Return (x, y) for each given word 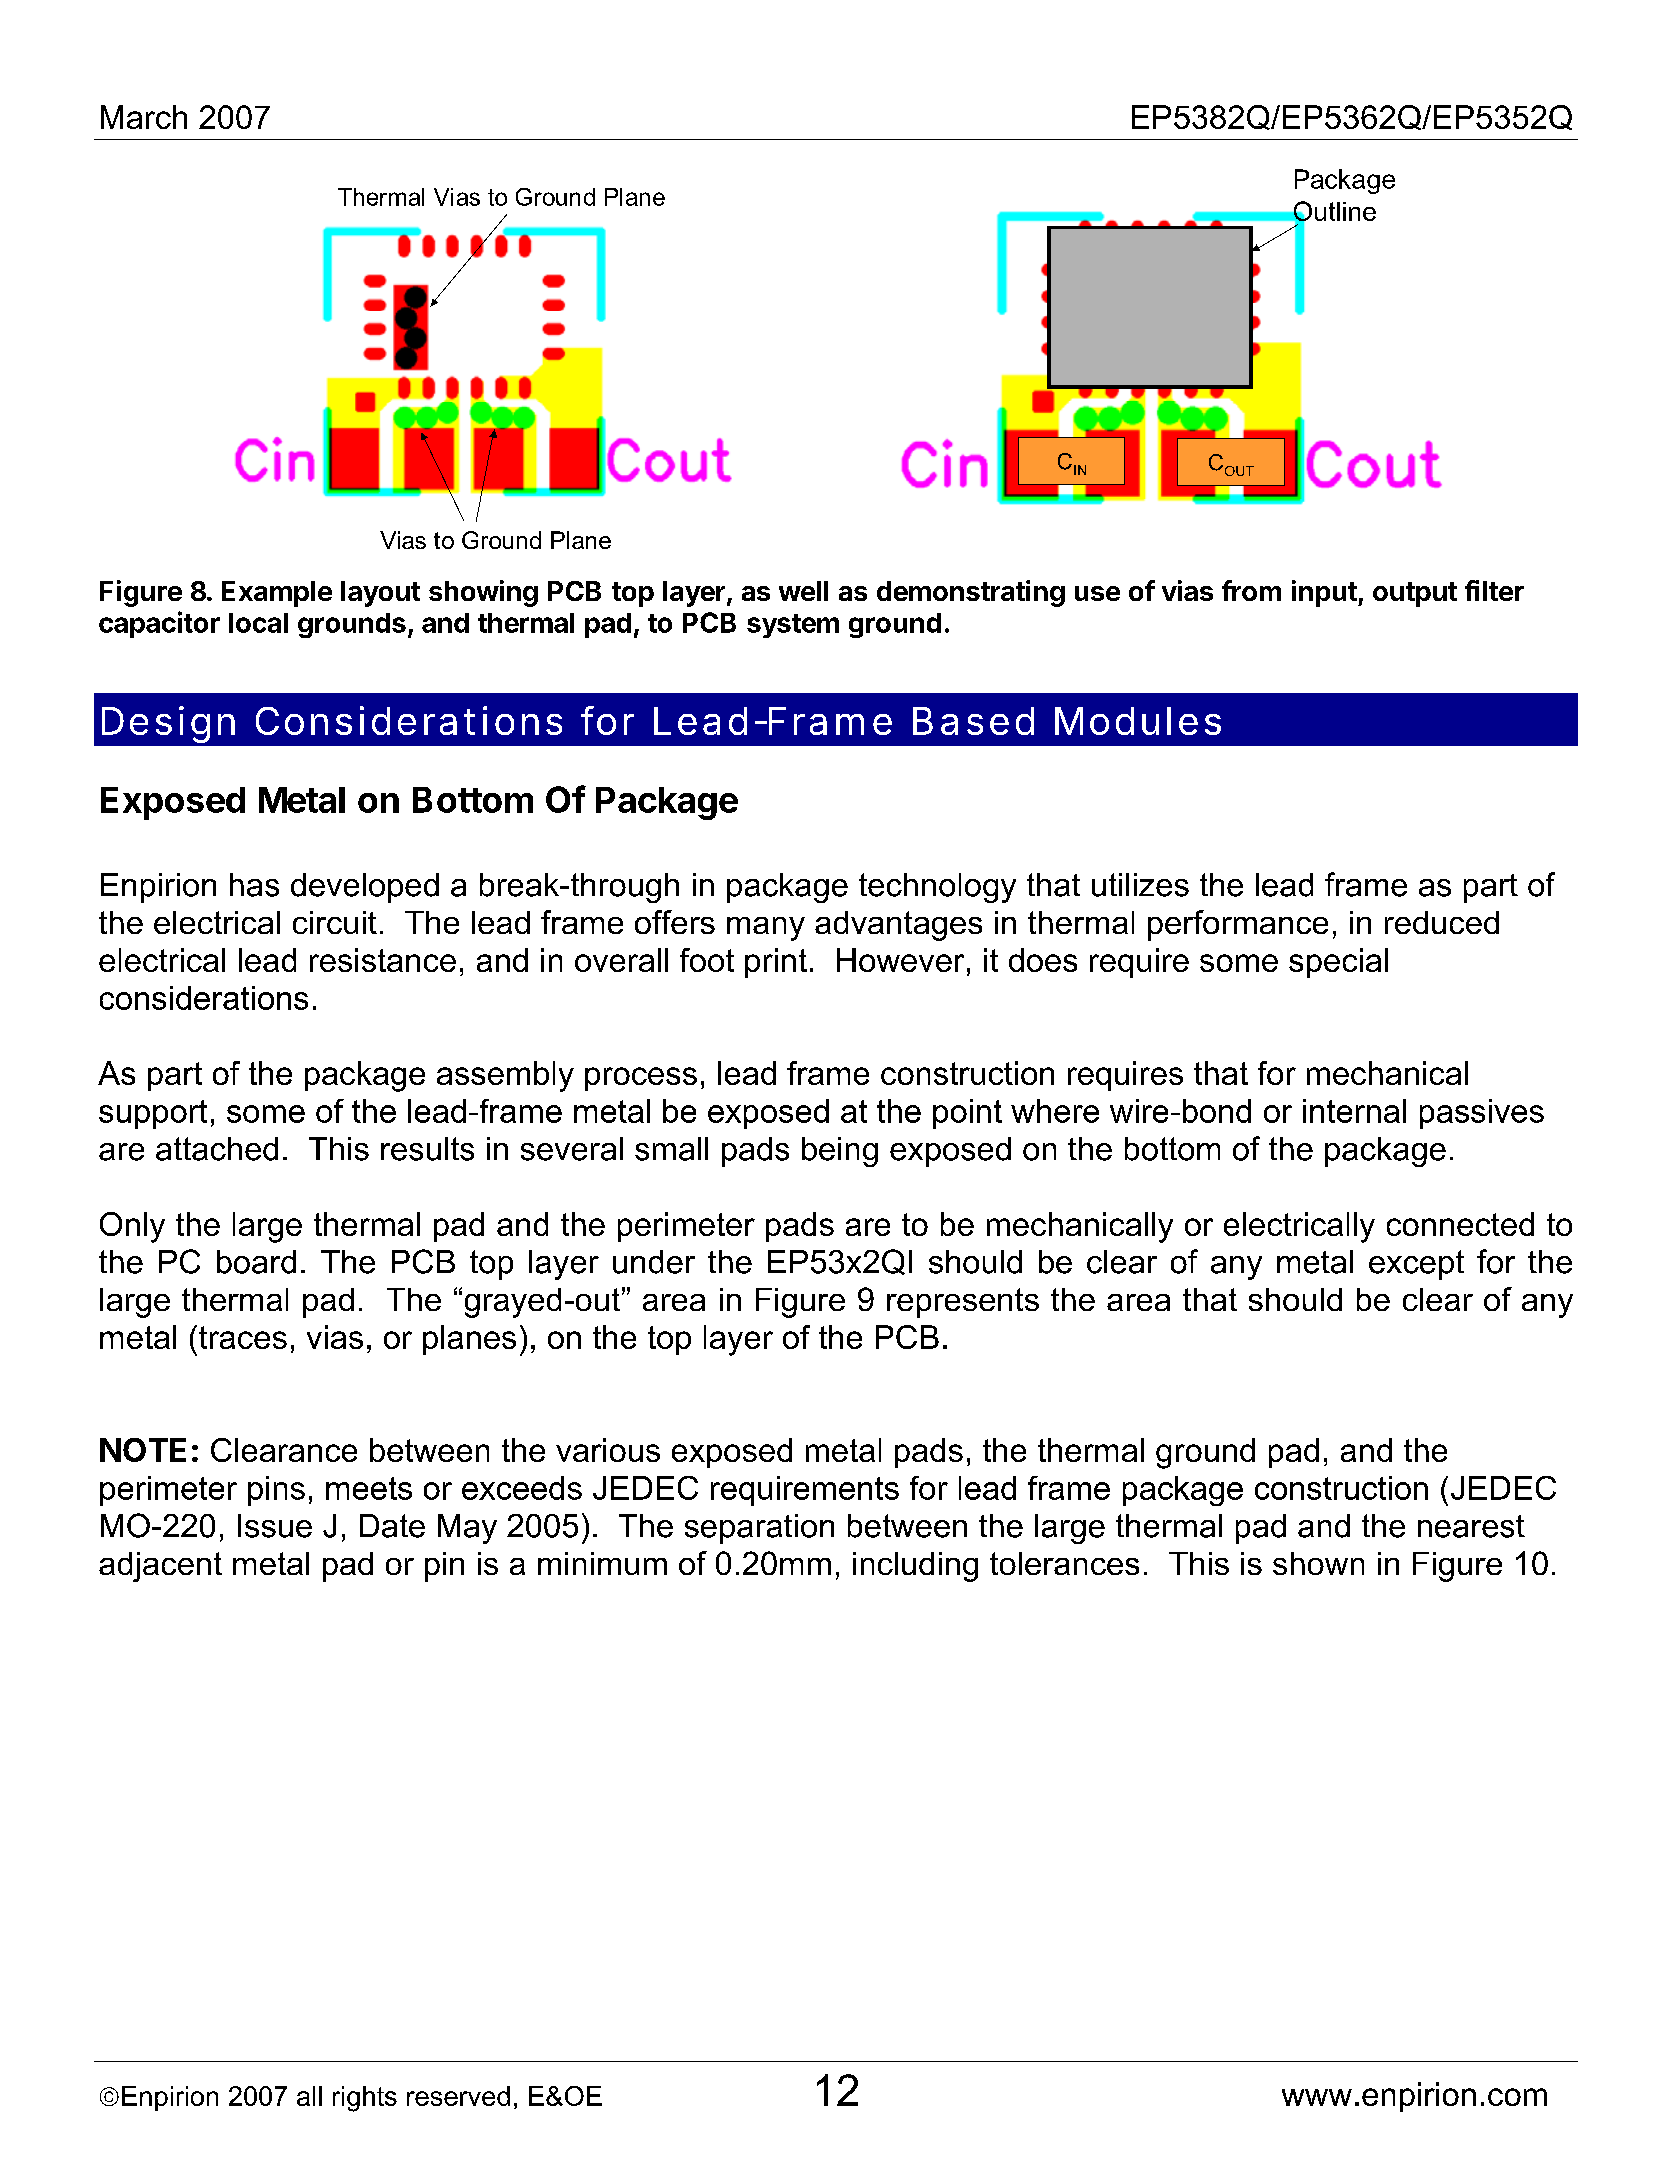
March (144, 117)
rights (365, 2099)
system (793, 626)
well (803, 591)
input (1325, 593)
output (1415, 594)
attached (217, 1149)
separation (759, 1529)
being (840, 1152)
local (258, 623)
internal (1354, 1111)
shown (1318, 1563)
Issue (275, 1526)
